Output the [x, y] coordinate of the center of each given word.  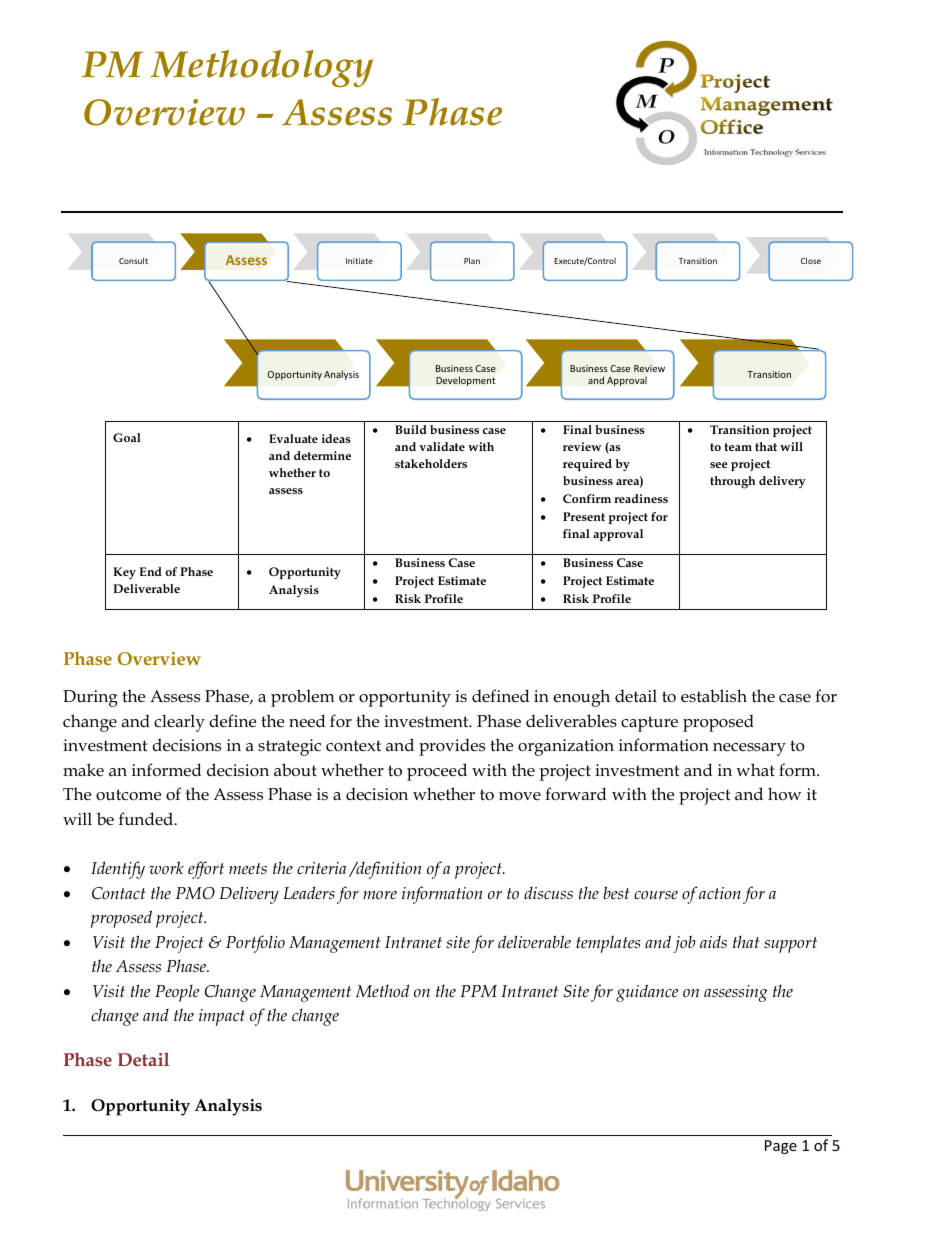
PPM [478, 991]
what [755, 769]
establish [714, 696]
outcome [128, 795]
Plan [472, 260]
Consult [133, 260]
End [150, 571]
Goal [127, 437]
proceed [437, 772]
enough [581, 698]
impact [222, 1017]
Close [811, 260]
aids [713, 941]
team [738, 447]
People [177, 993]
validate [442, 446]
